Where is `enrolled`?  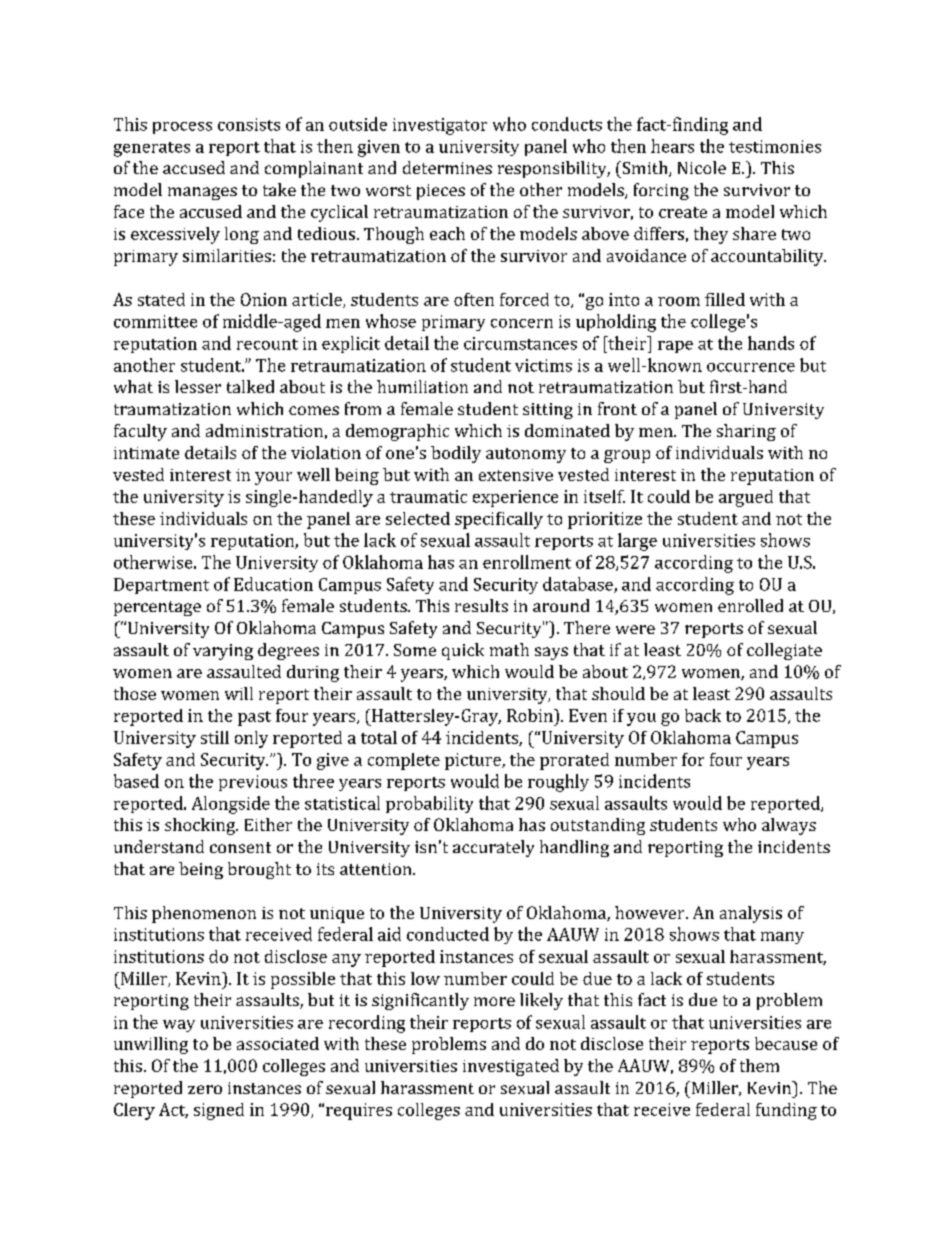 enrolled is located at coordinates (750, 605).
